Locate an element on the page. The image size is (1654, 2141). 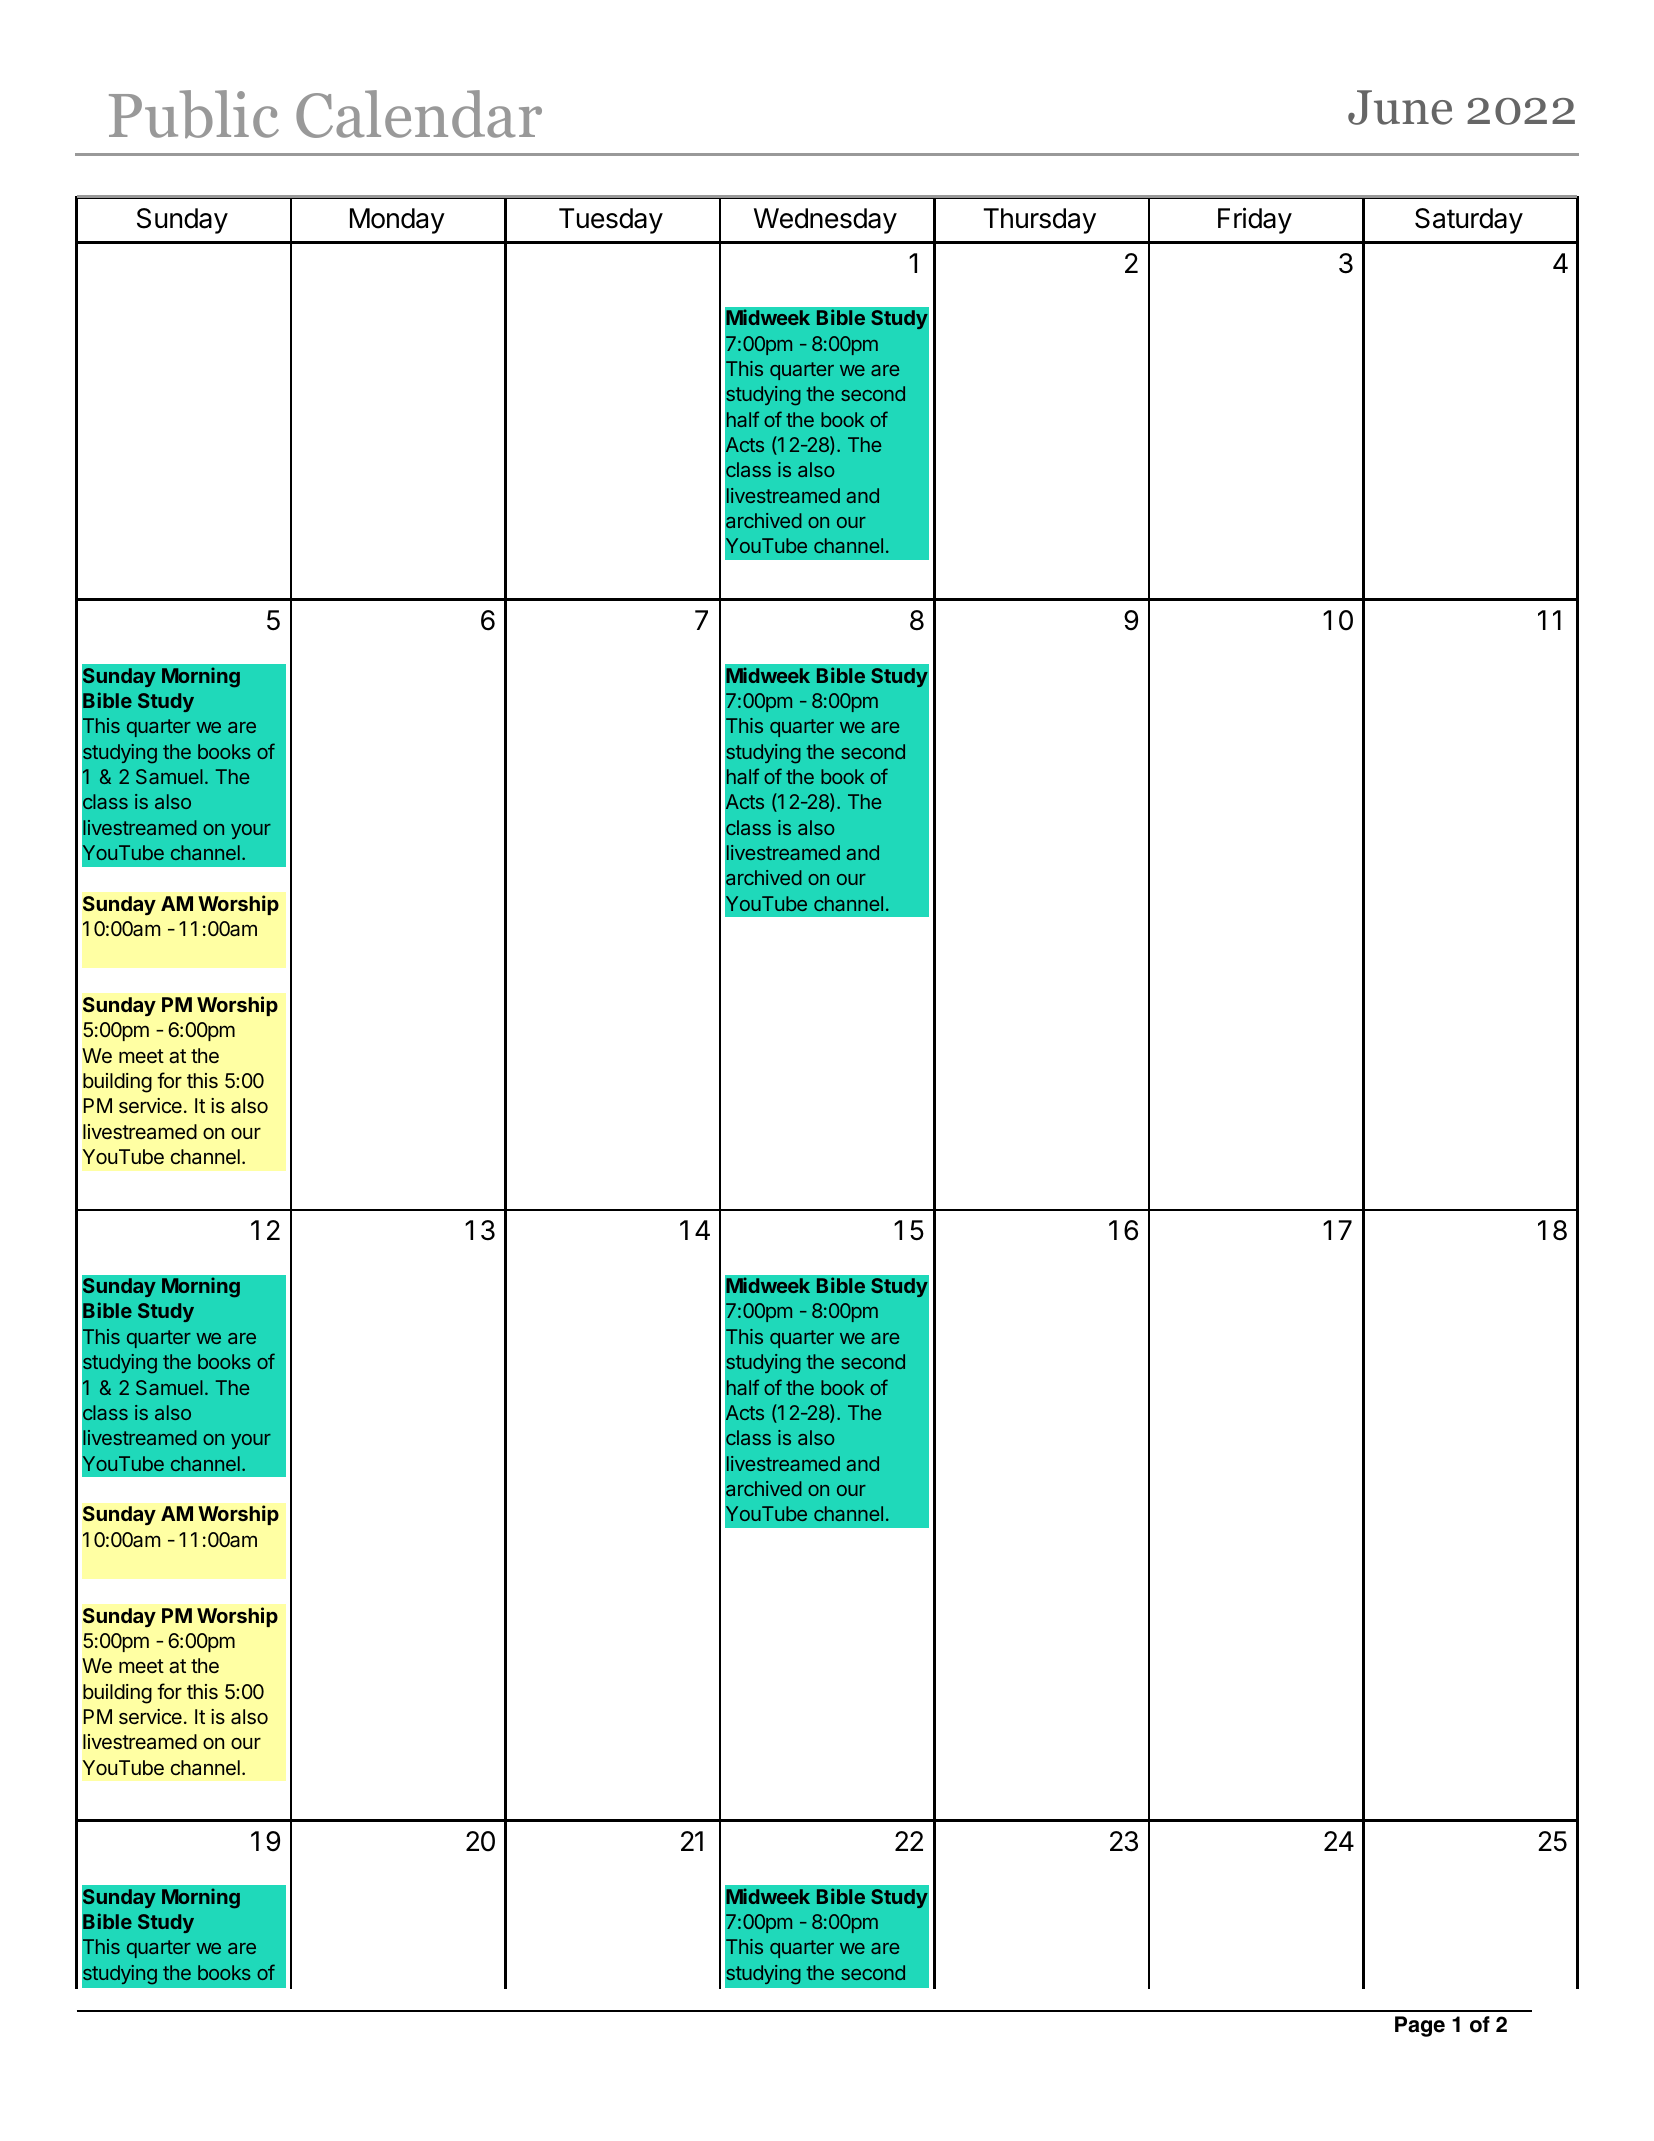
Thursday is located at coordinates (1039, 221).
